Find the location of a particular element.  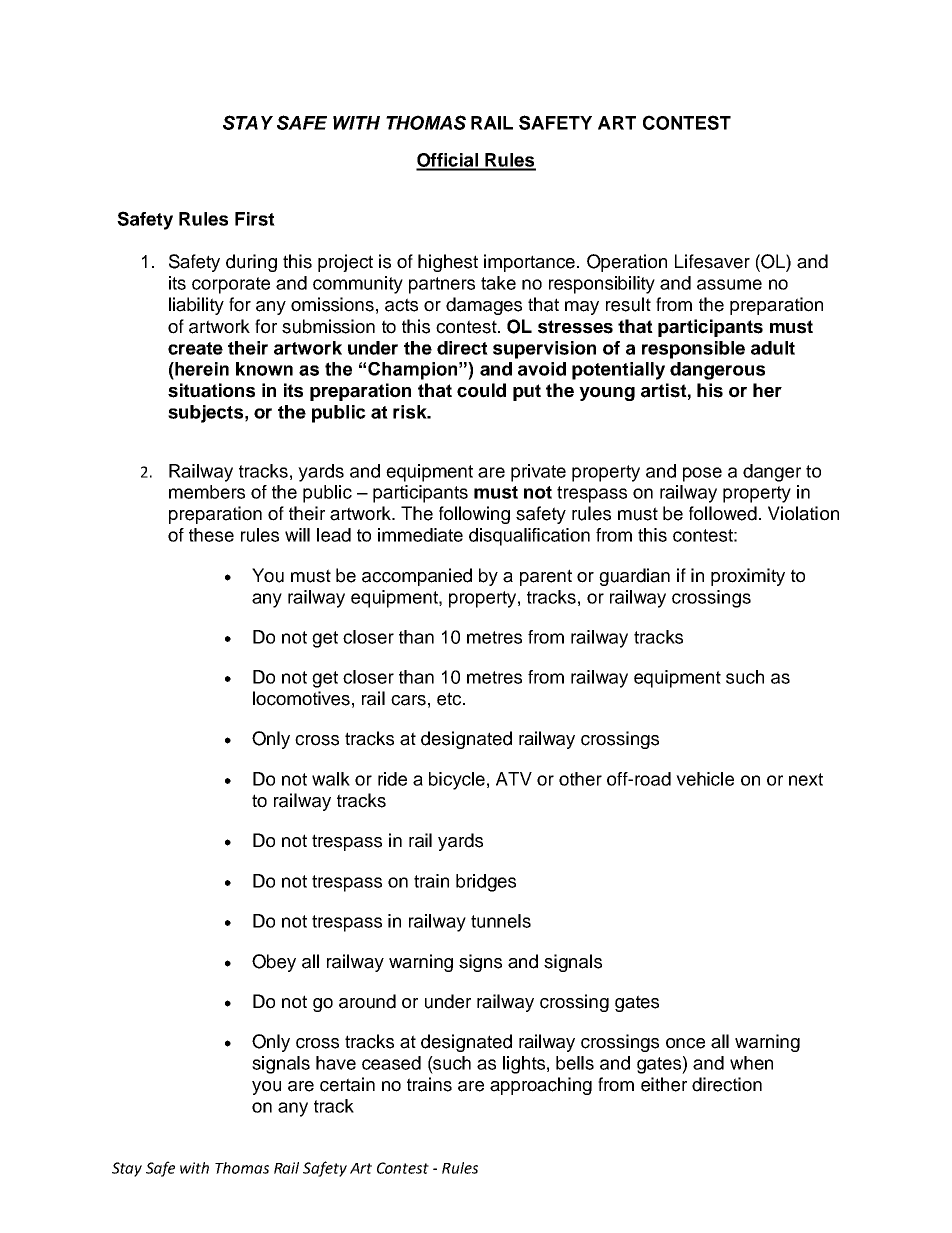

during is located at coordinates (251, 263).
